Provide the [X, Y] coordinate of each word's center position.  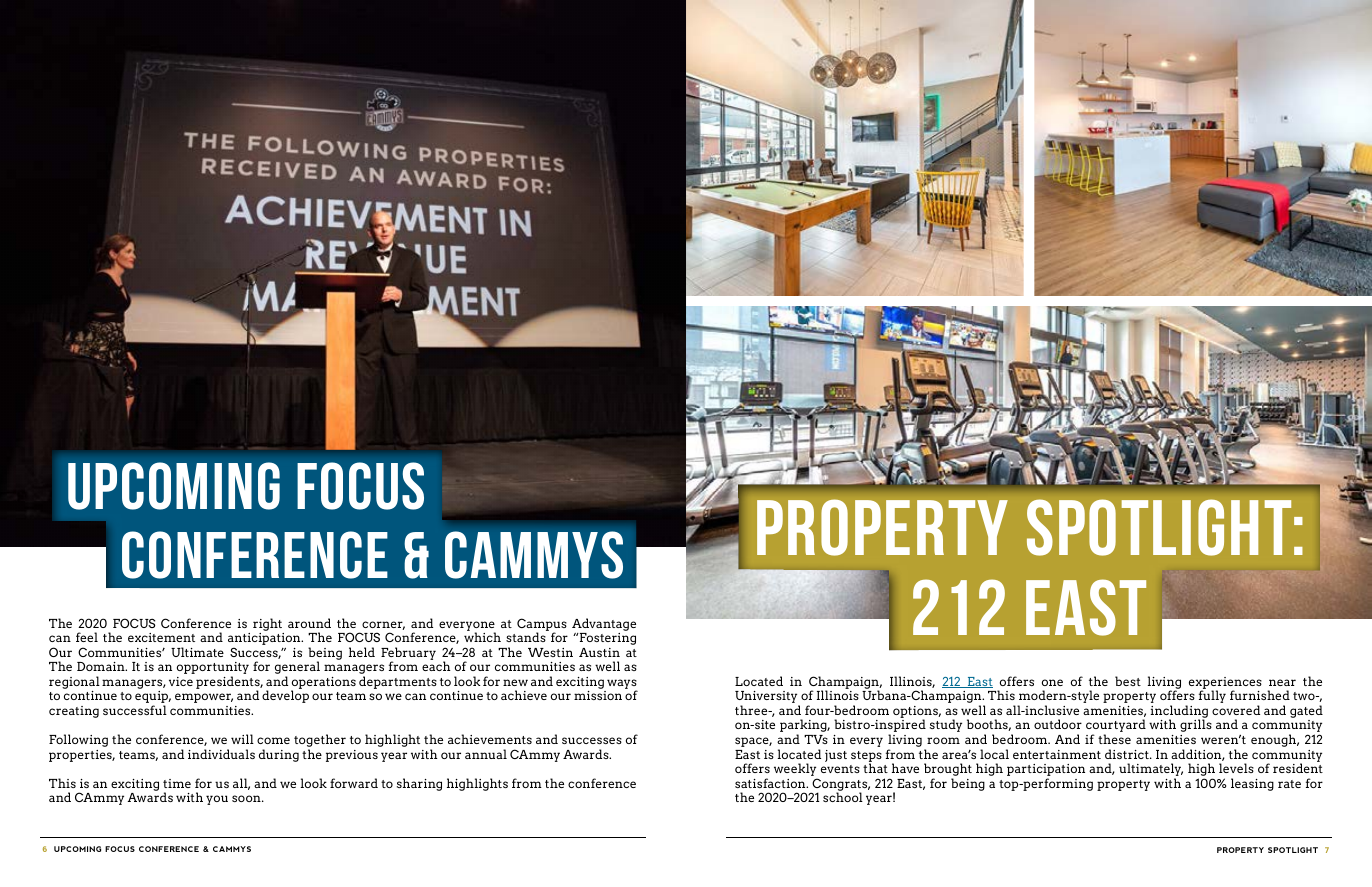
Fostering [607, 639]
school [843, 797]
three [752, 710]
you [217, 800]
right [267, 624]
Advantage [604, 624]
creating [74, 712]
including [1179, 713]
